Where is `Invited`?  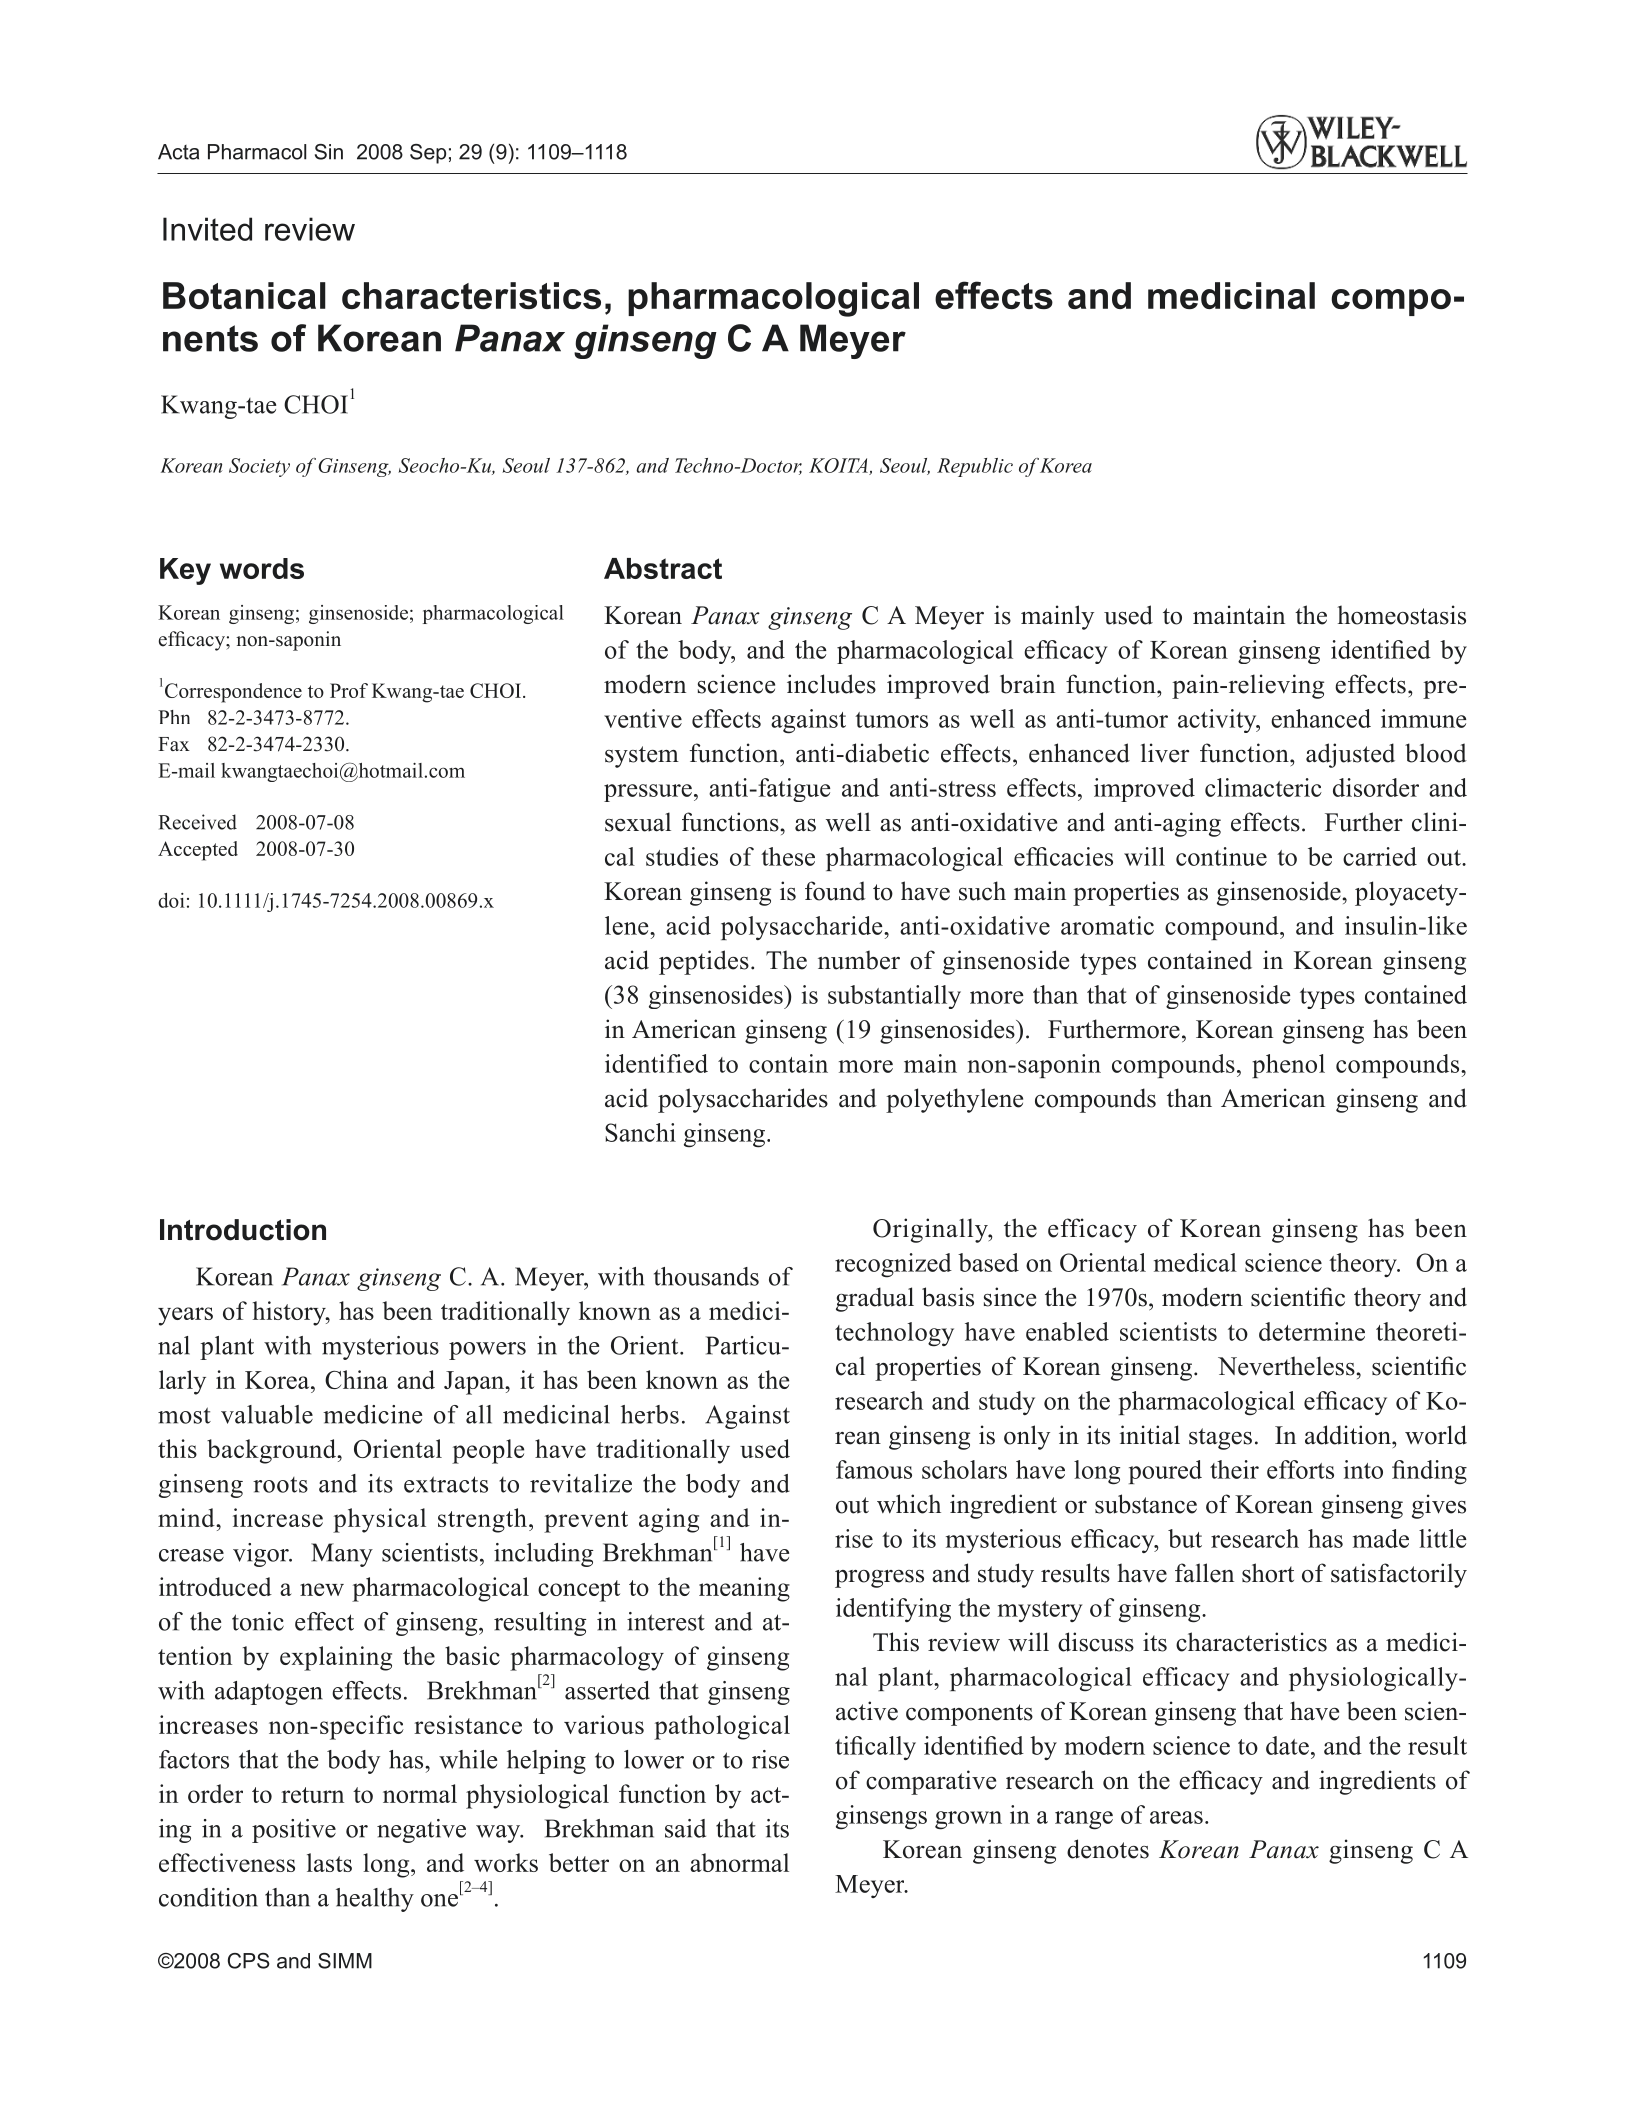 Invited is located at coordinates (207, 229).
